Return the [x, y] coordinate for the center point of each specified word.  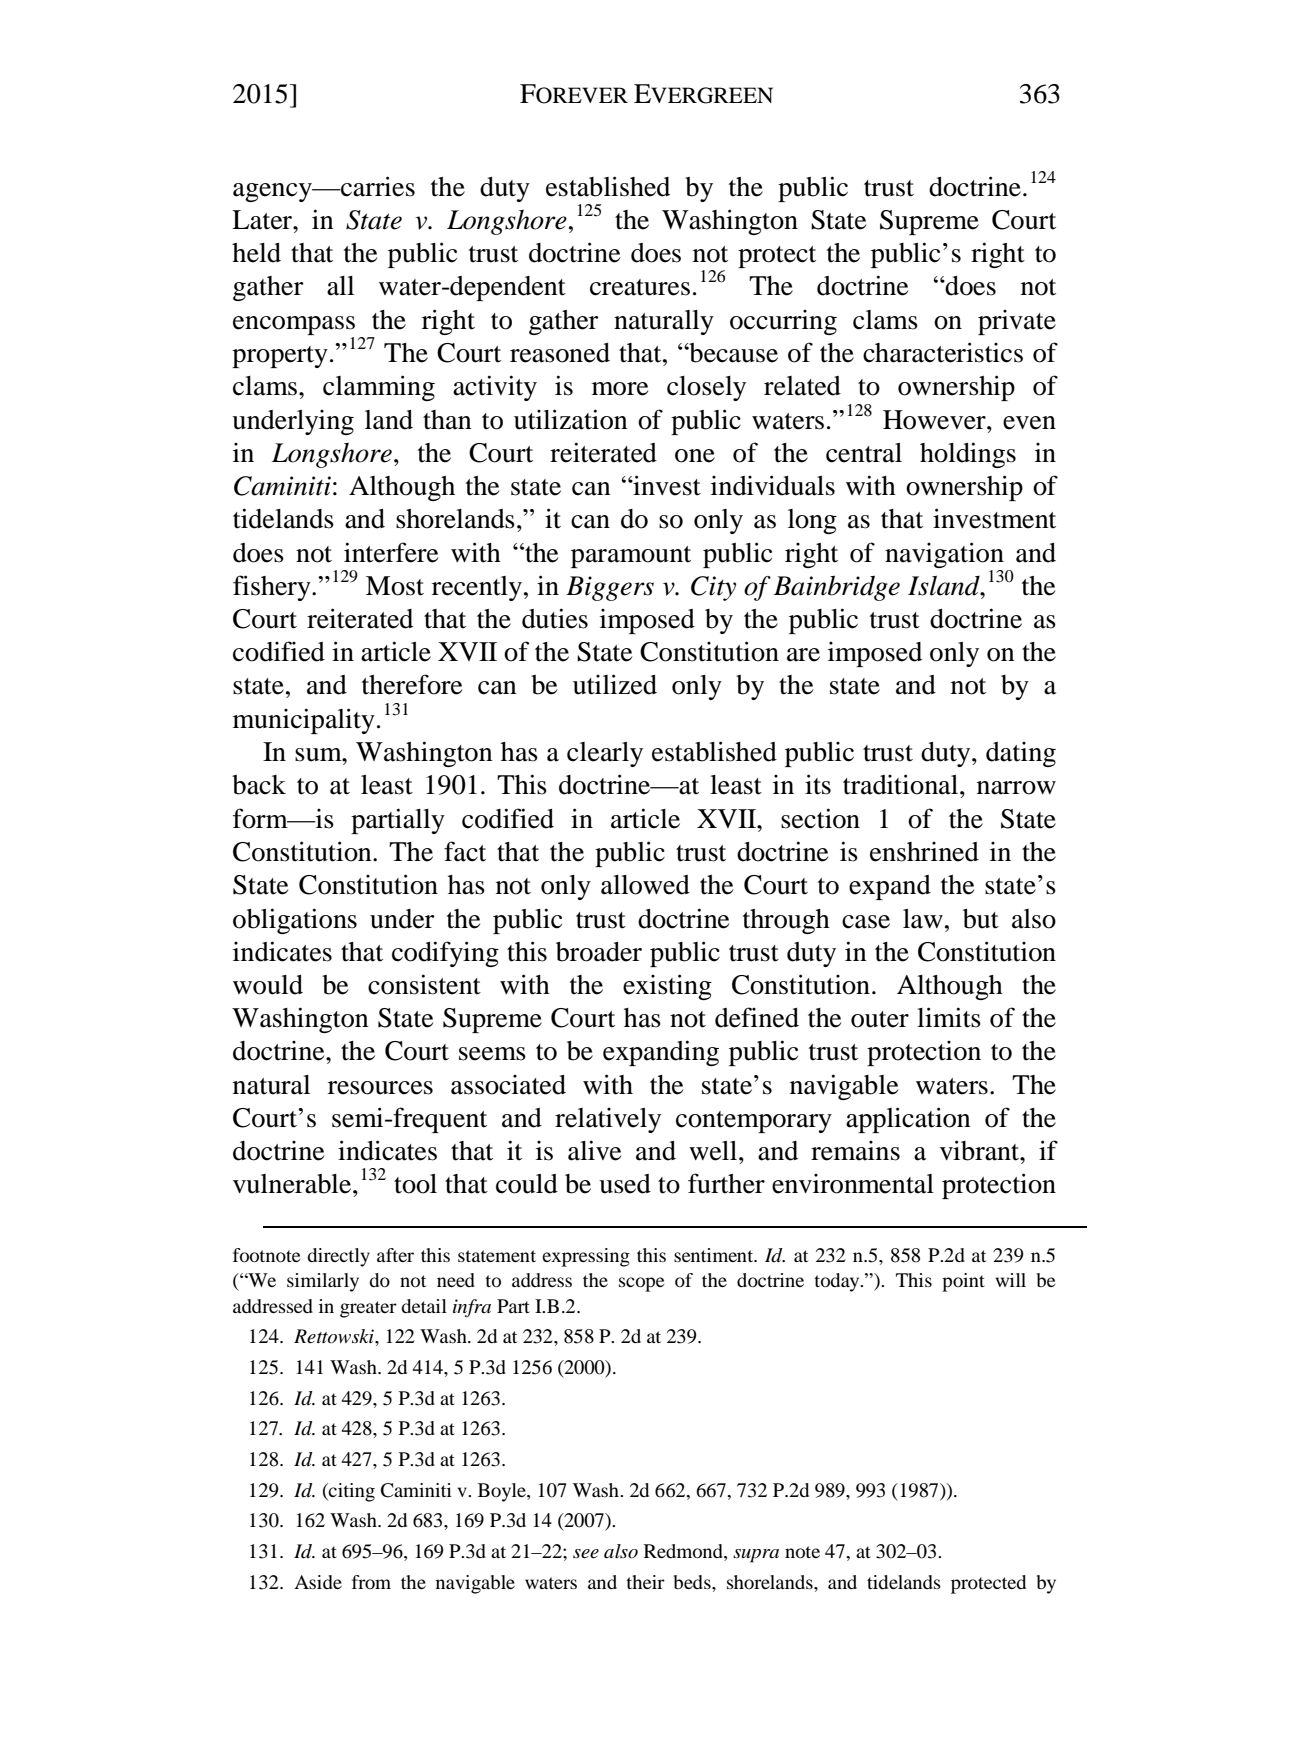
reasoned [560, 353]
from [371, 1582]
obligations [295, 921]
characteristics [943, 352]
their [645, 1582]
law [923, 919]
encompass [294, 325]
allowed [645, 885]
